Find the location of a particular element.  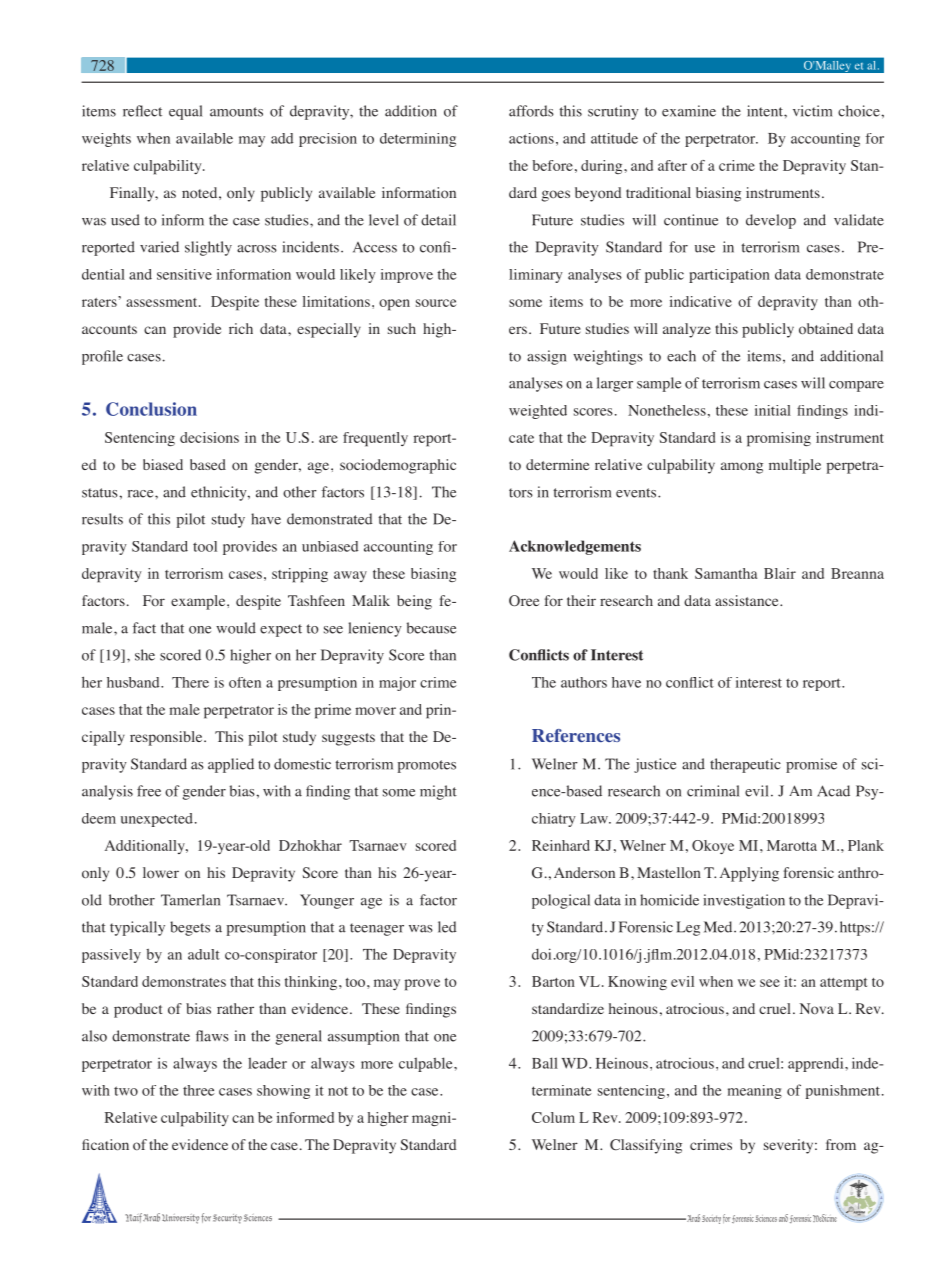

Colum is located at coordinates (553, 1117).
